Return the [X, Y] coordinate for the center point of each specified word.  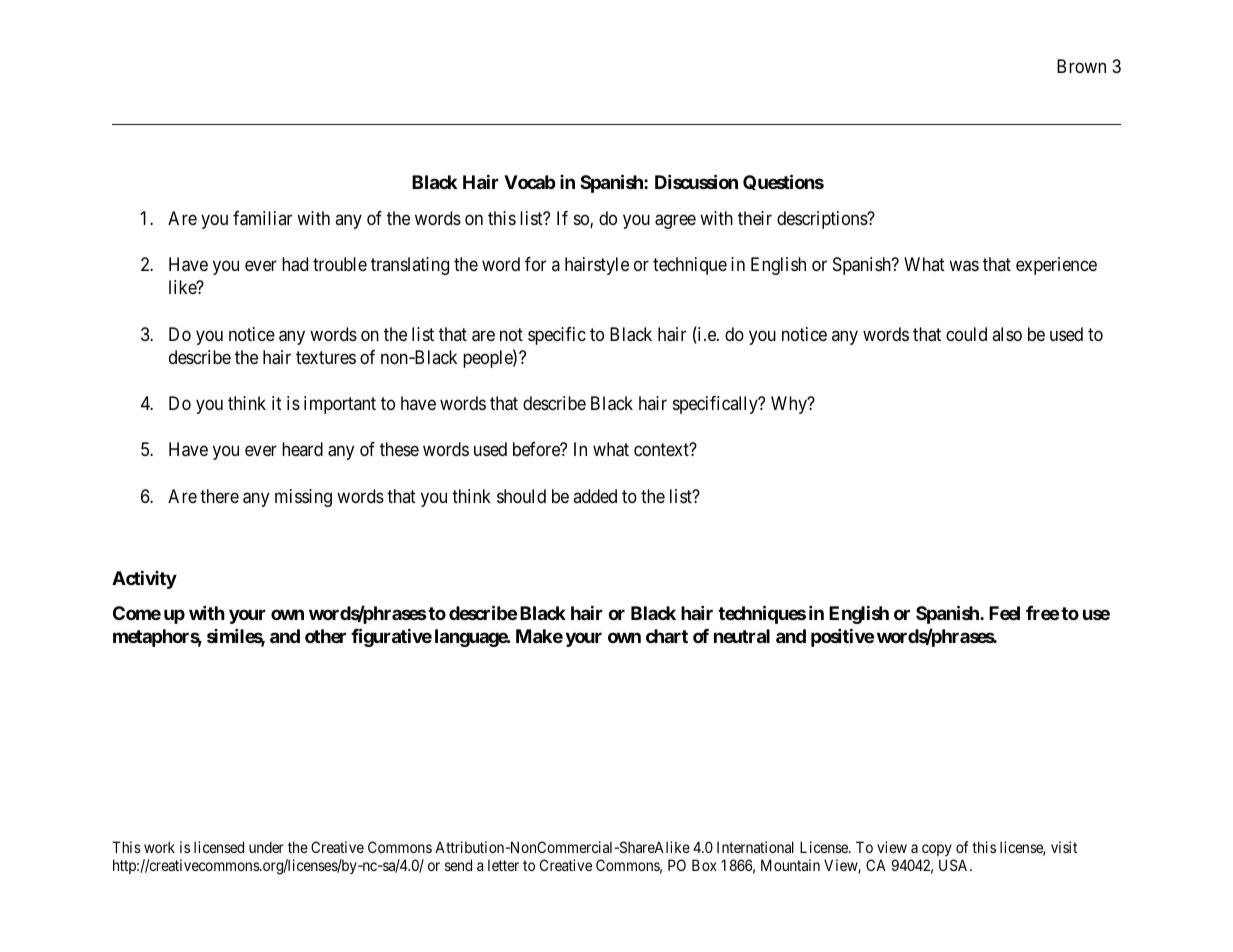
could [966, 334]
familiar [262, 218]
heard [302, 449]
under [266, 847]
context [662, 450]
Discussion [696, 181]
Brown [1081, 66]
